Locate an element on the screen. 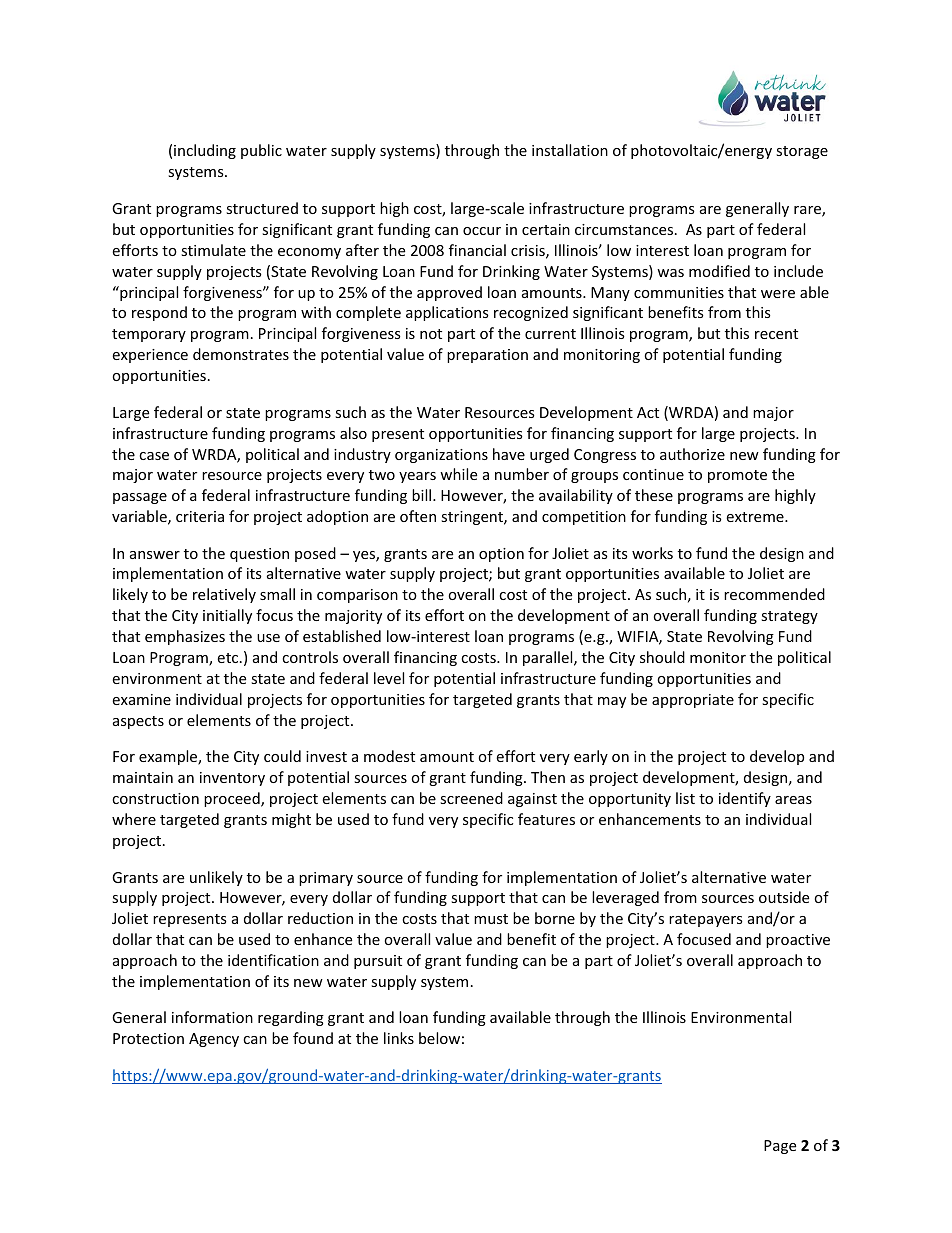 The image size is (952, 1233). including is located at coordinates (205, 151).
